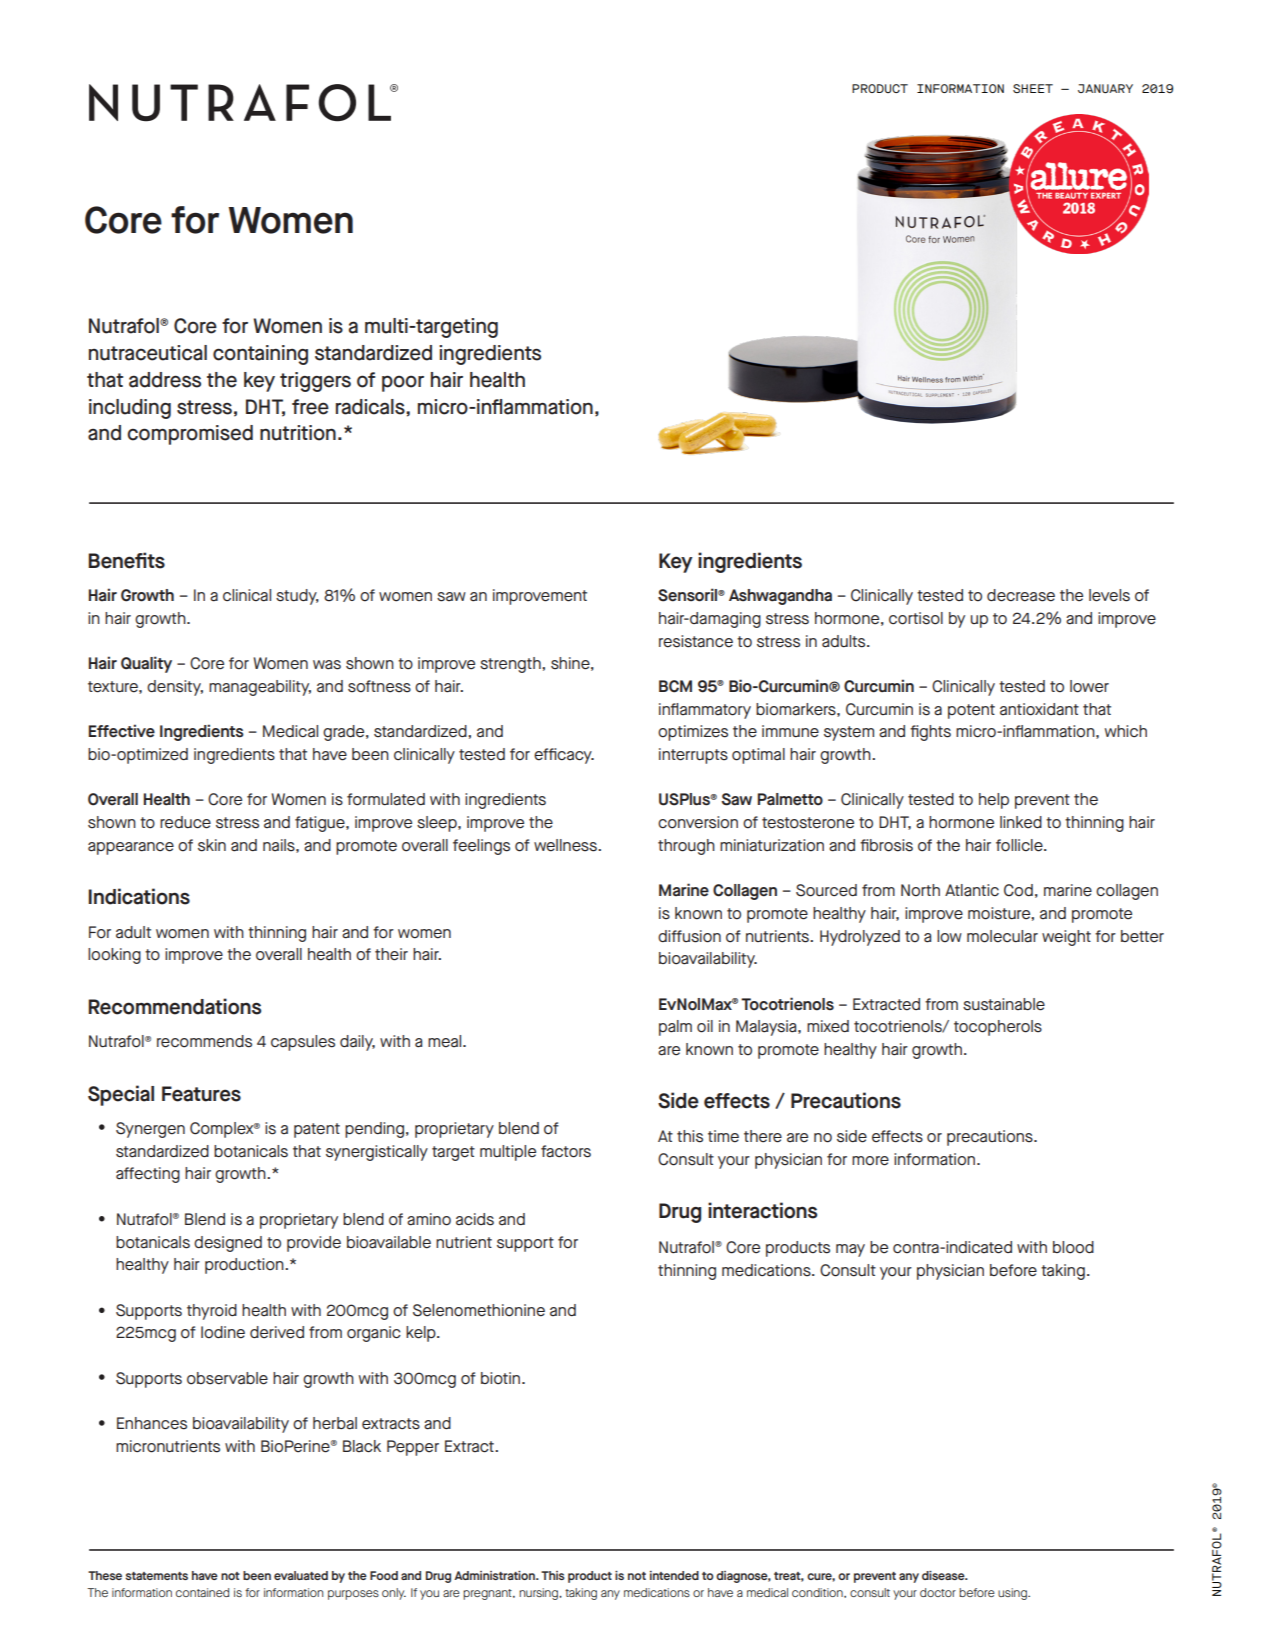 This screenshot has width=1263, height=1634. Describe the element at coordinates (1021, 595) in the screenshot. I see `decrease` at that location.
